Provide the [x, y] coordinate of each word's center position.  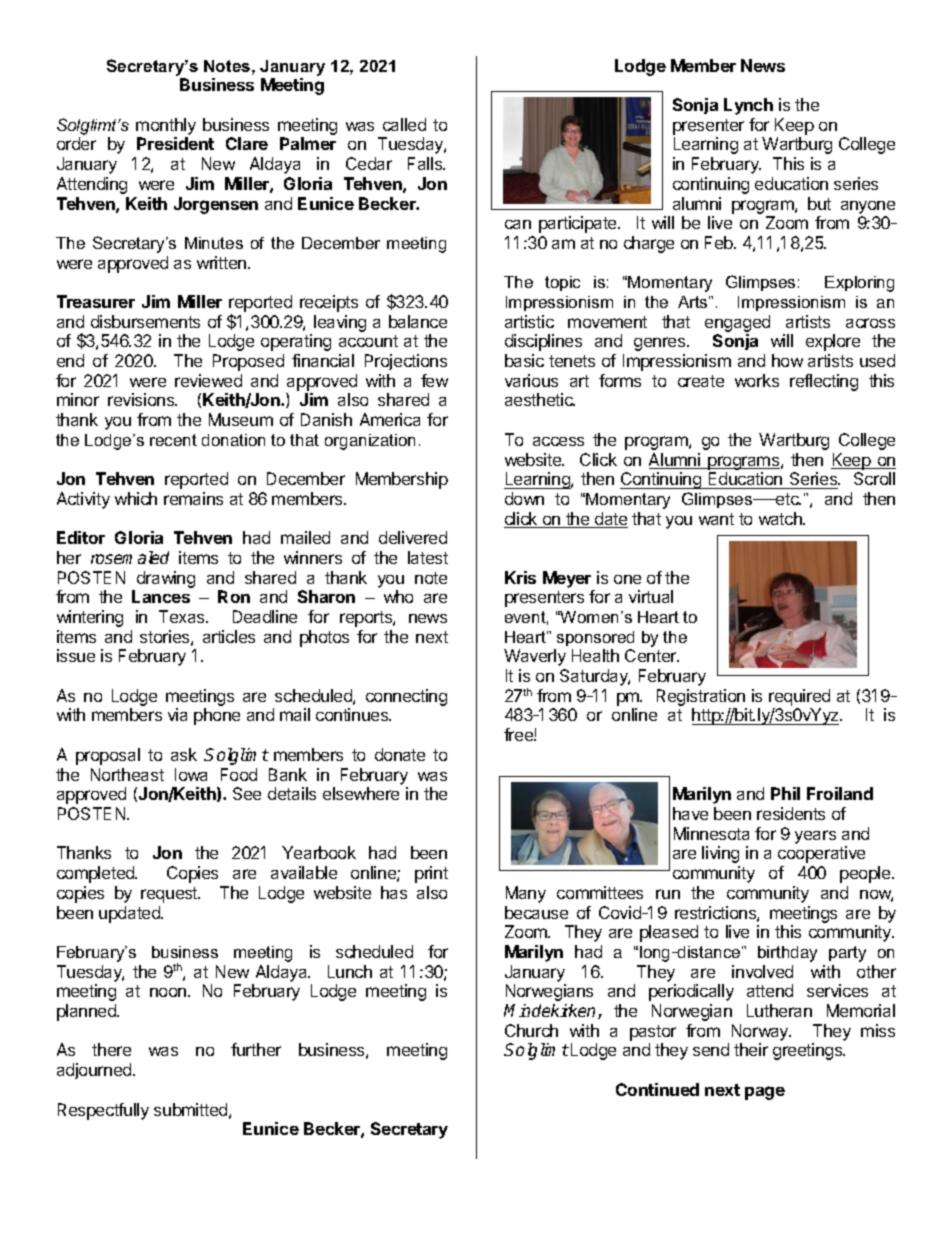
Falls [426, 163]
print [431, 874]
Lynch [748, 106]
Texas [183, 616]
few [434, 380]
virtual [651, 596]
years [815, 837]
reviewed [208, 380]
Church [531, 1030]
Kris [520, 577]
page [765, 1093]
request [170, 895]
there [111, 1049]
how [787, 360]
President [175, 143]
